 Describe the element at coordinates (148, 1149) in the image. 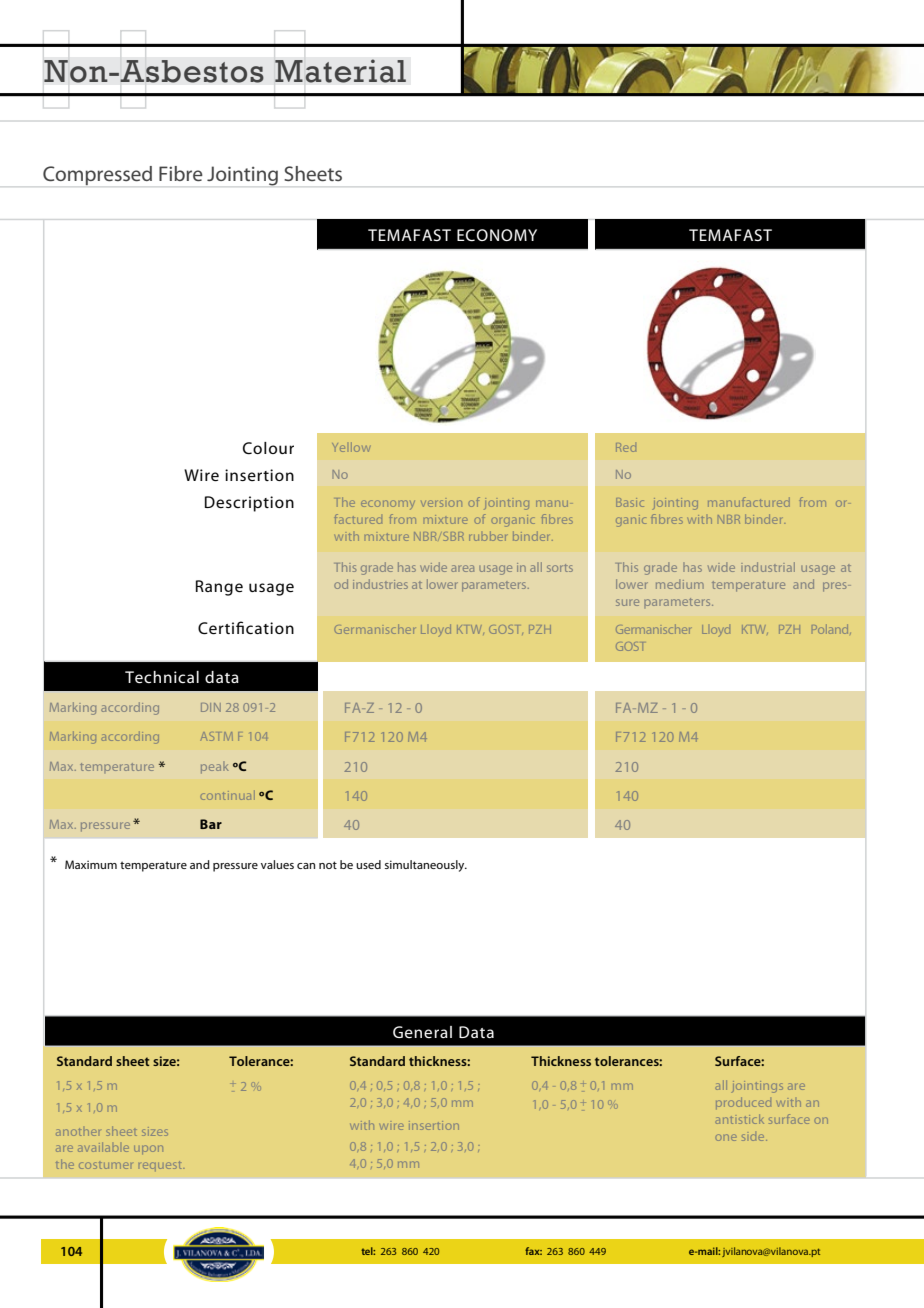

I see `upon` at that location.
